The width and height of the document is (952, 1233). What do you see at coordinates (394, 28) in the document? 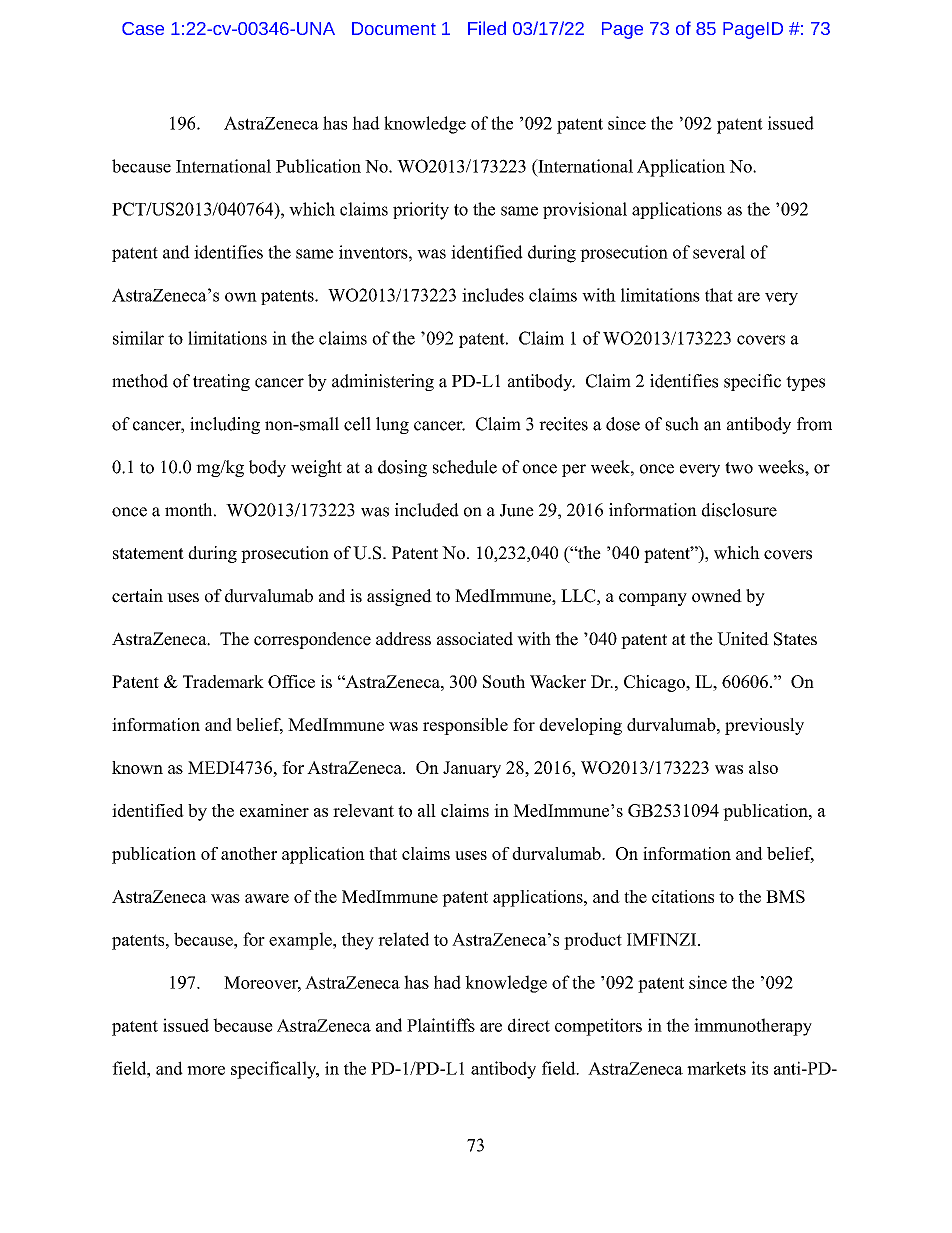
I see `Document` at bounding box center [394, 28].
